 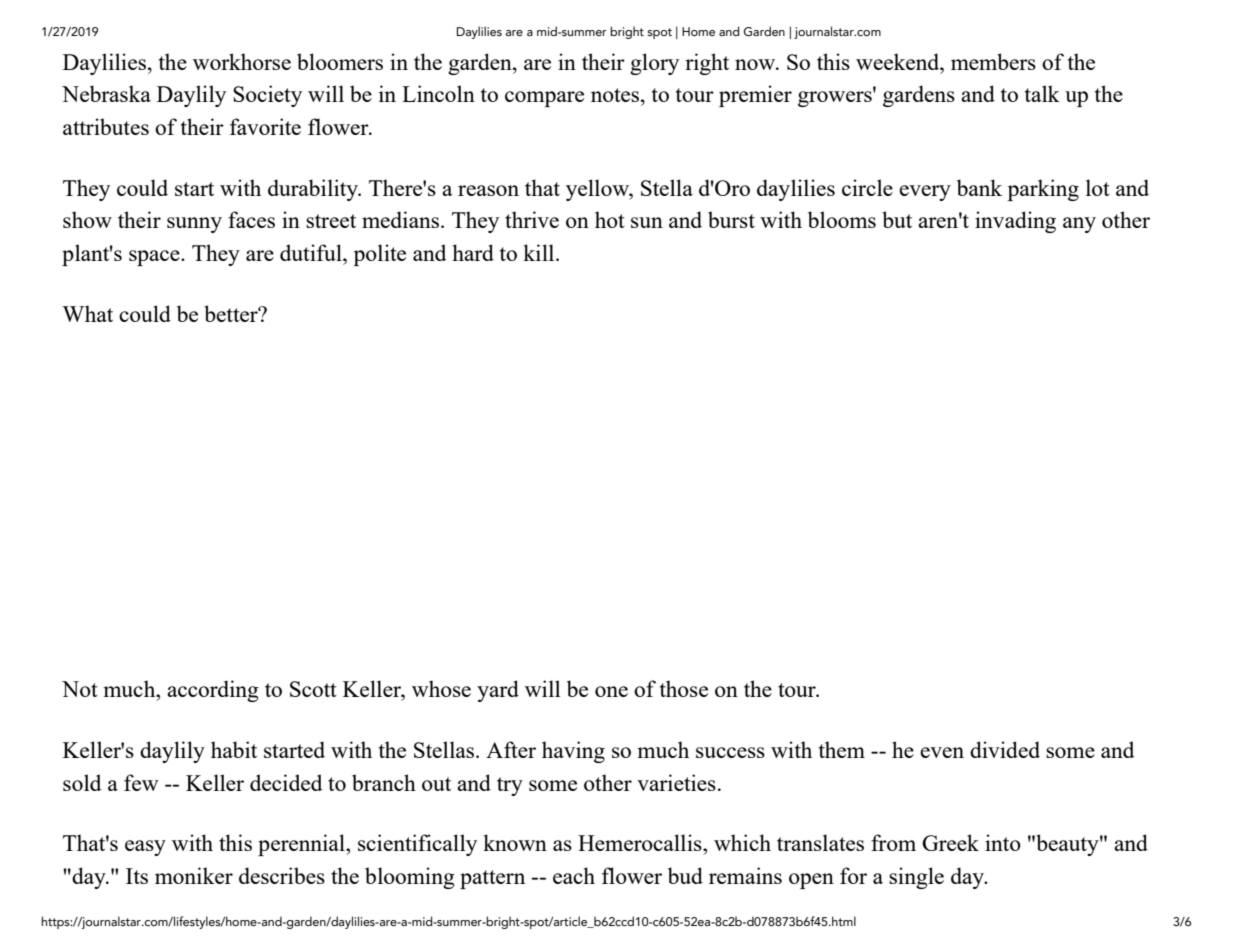 What do you see at coordinates (1005, 749) in the screenshot?
I see `divided` at bounding box center [1005, 749].
